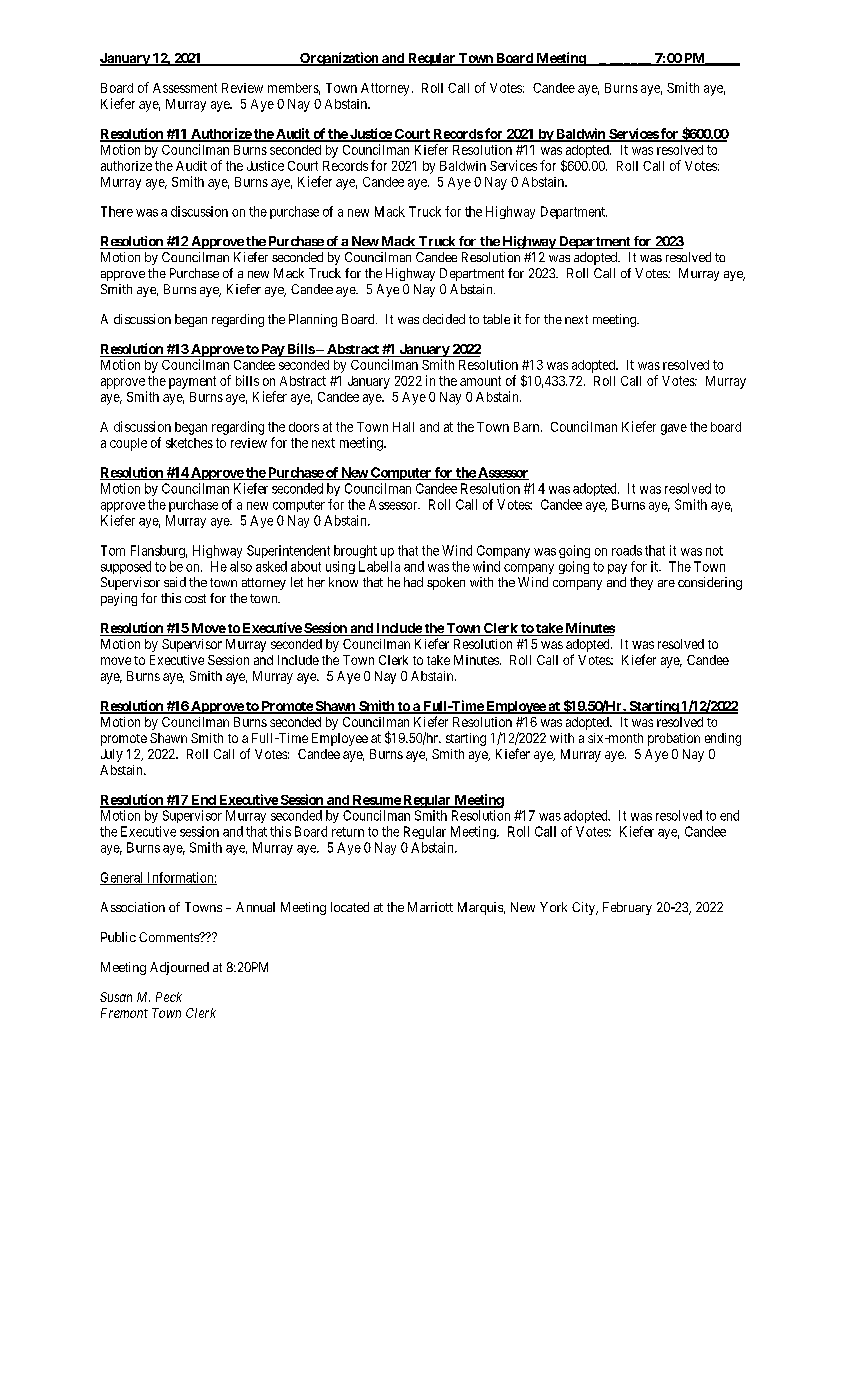 This screenshot has width=849, height=1400. Describe the element at coordinates (379, 566) in the screenshot. I see `Labella` at that location.
